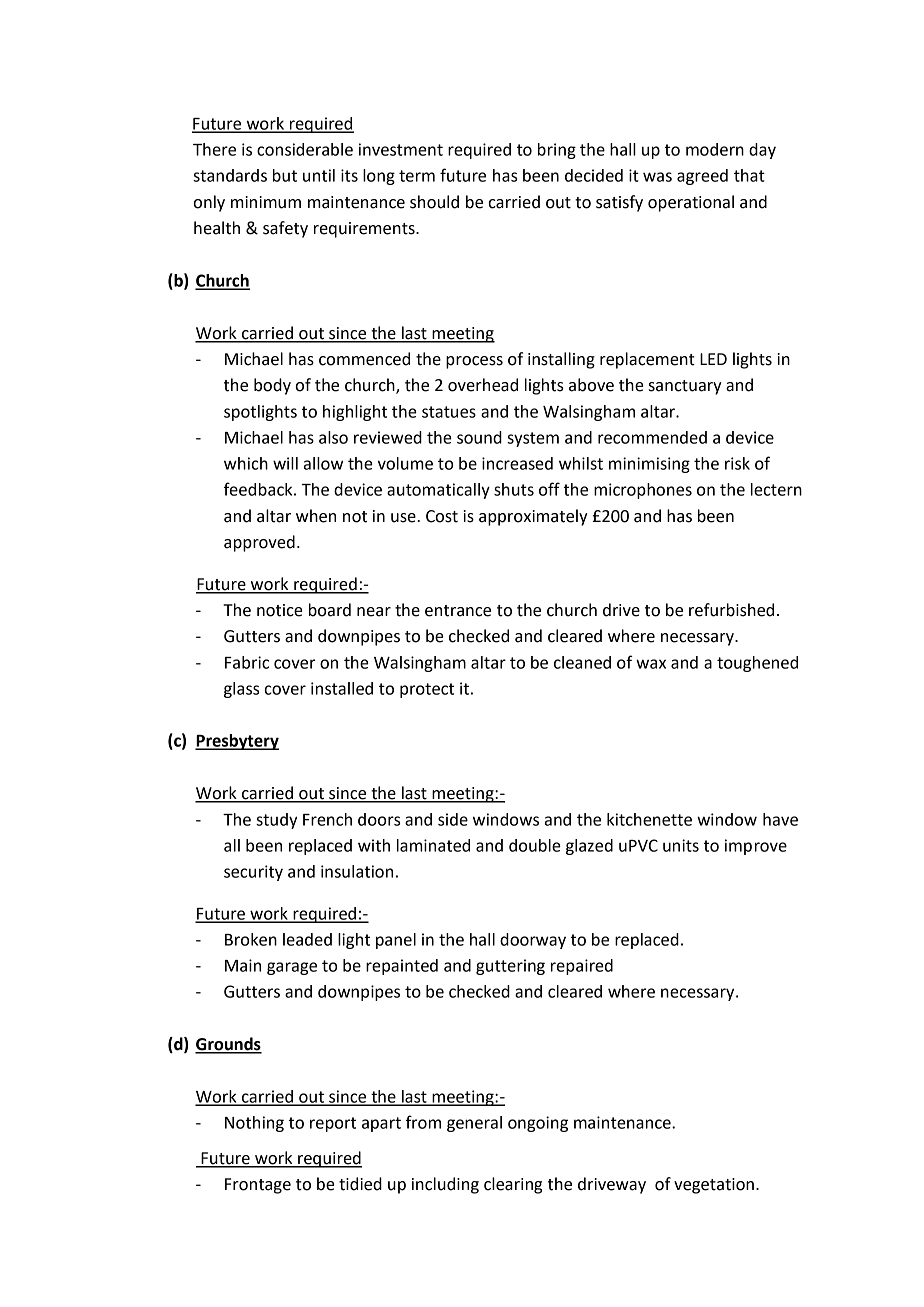  What do you see at coordinates (513, 1185) in the screenshot?
I see `clearing` at bounding box center [513, 1185].
